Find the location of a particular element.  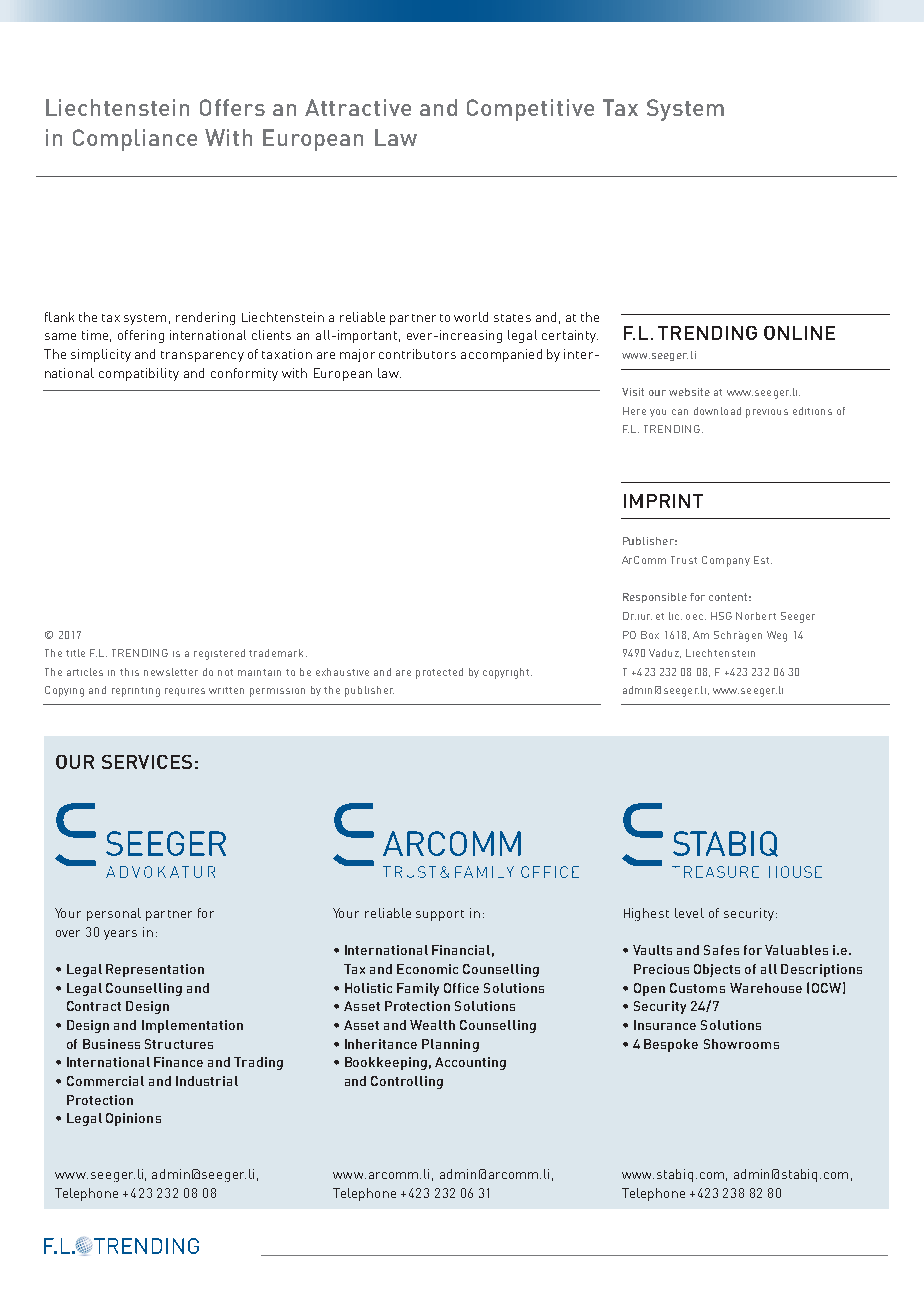

Finance is located at coordinates (178, 1062).
